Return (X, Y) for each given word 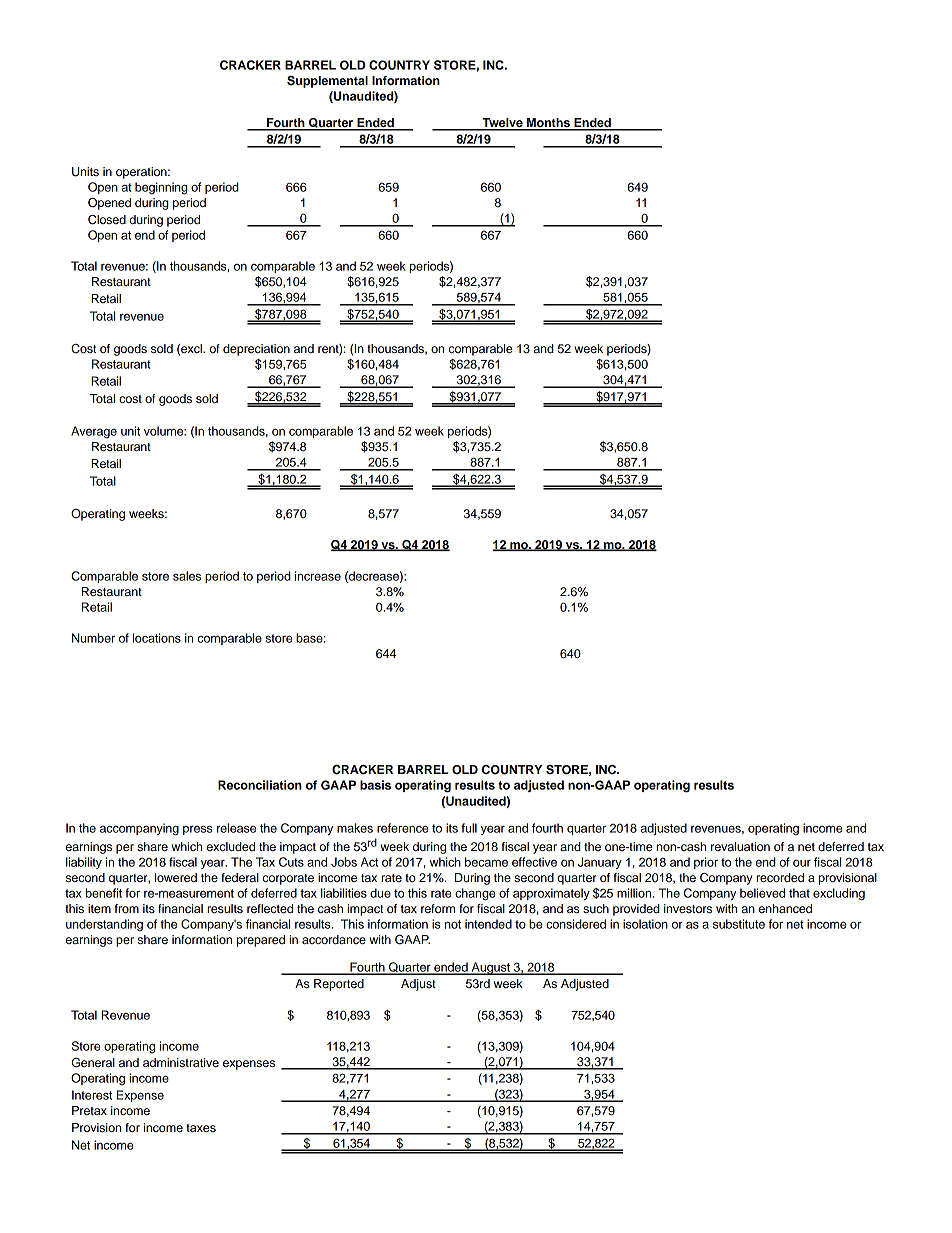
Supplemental (327, 82)
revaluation (740, 846)
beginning (161, 188)
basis (375, 785)
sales (187, 576)
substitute (739, 924)
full (469, 828)
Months (548, 124)
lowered (176, 877)
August (490, 968)
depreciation (256, 350)
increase (318, 576)
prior (706, 863)
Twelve (502, 124)
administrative (181, 1062)
